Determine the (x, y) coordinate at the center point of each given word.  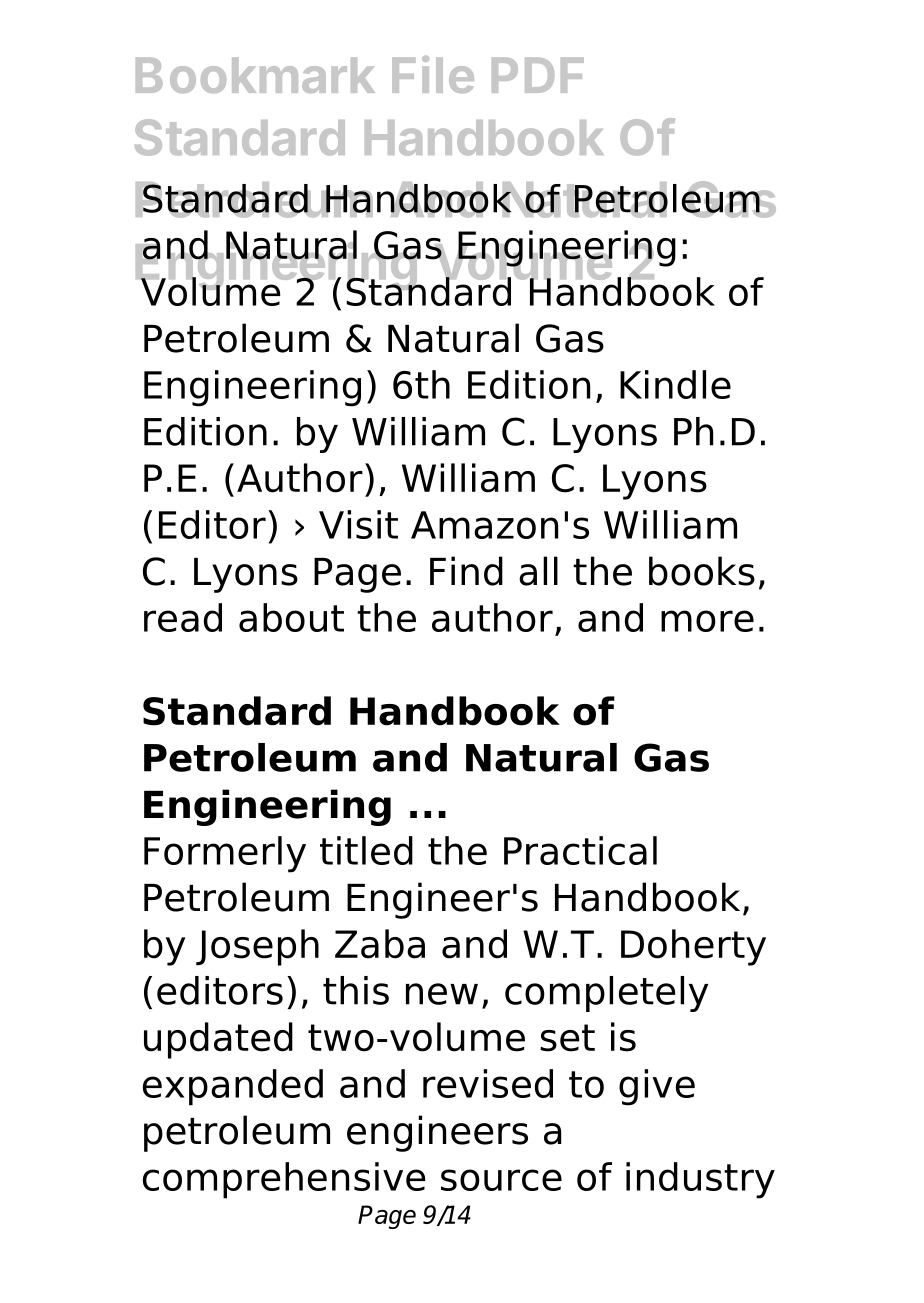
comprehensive (284, 1180)
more (707, 621)
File (433, 74)
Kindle (675, 384)
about (291, 617)
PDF (538, 75)
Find (466, 571)
